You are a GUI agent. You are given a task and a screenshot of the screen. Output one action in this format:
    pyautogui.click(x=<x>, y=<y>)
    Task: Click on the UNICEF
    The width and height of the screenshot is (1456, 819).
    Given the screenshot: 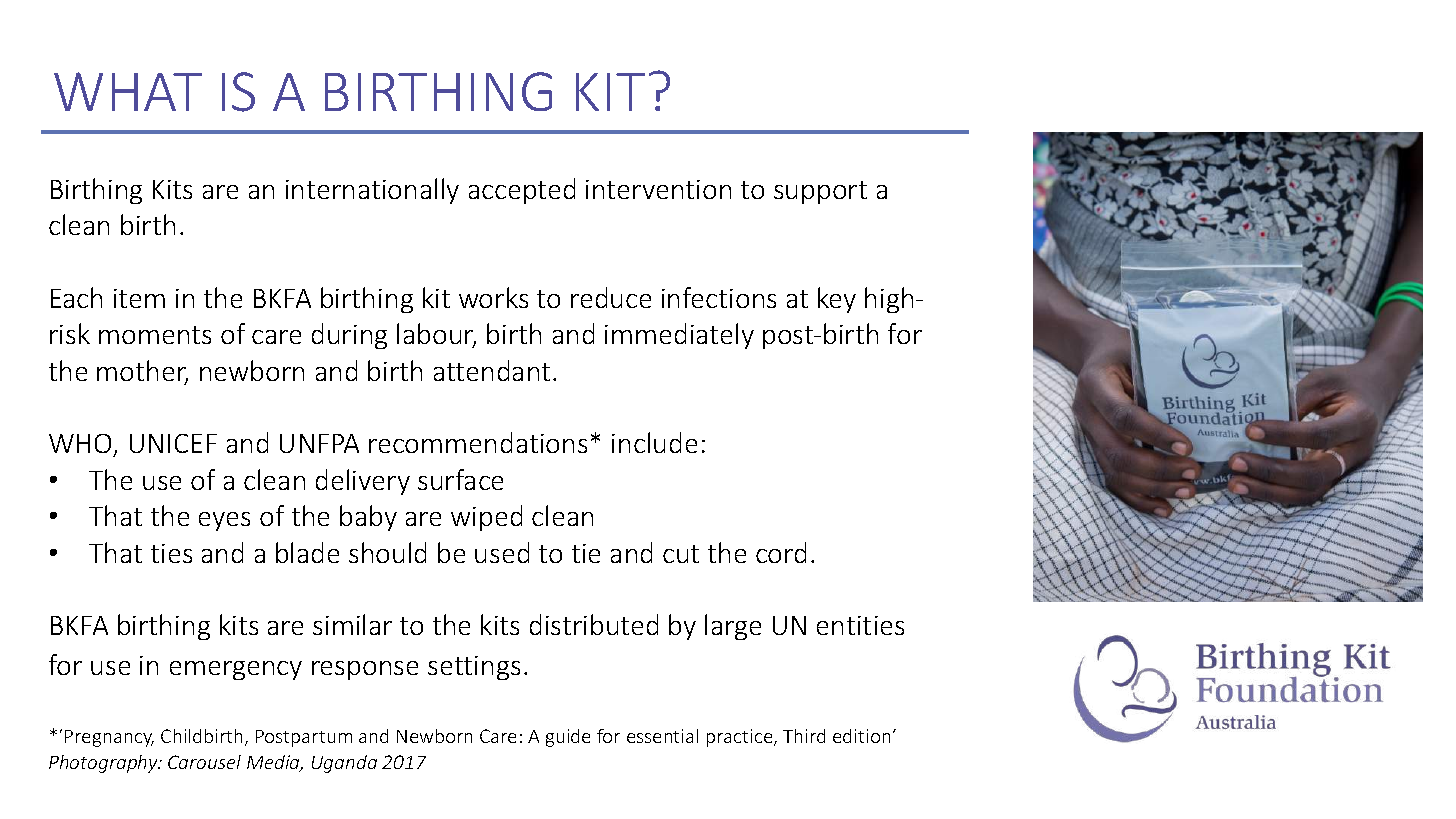 What is the action you would take?
    pyautogui.click(x=173, y=443)
